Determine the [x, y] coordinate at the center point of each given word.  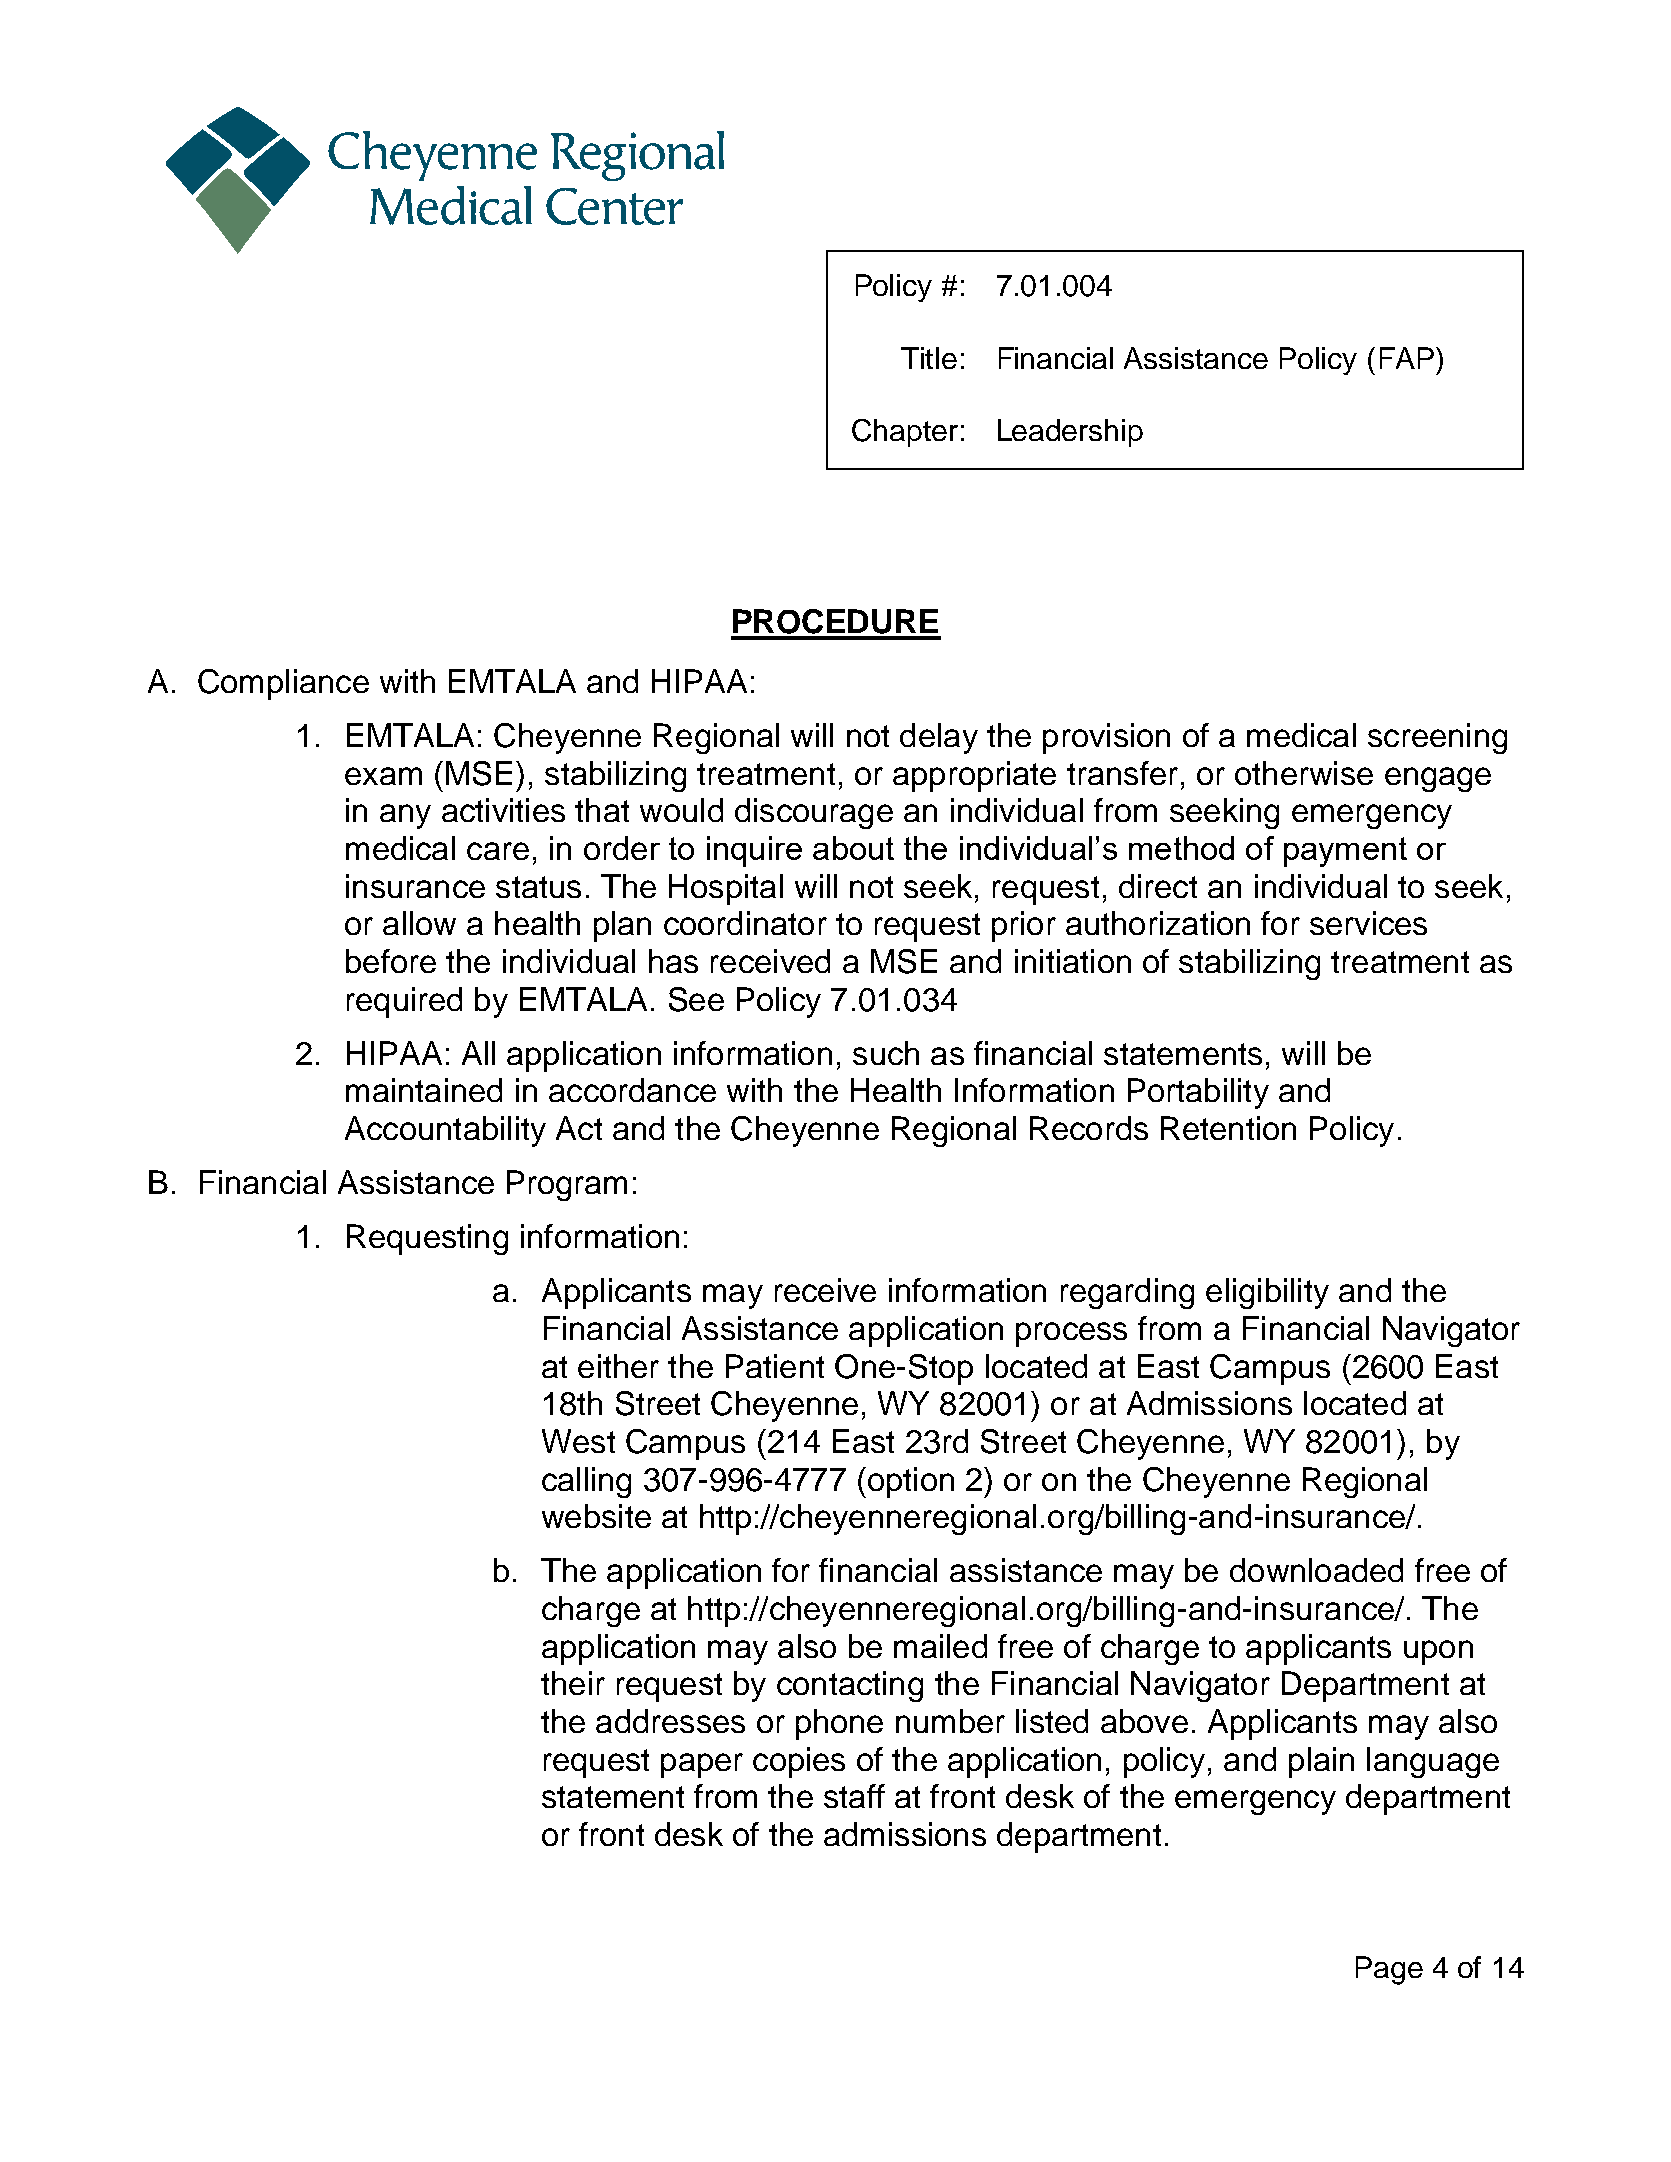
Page [1389, 1970]
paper [702, 1765]
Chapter [905, 433]
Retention [1228, 1128]
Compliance [283, 684]
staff [854, 1796]
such [886, 1053]
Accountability [445, 1131]
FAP [1407, 358]
